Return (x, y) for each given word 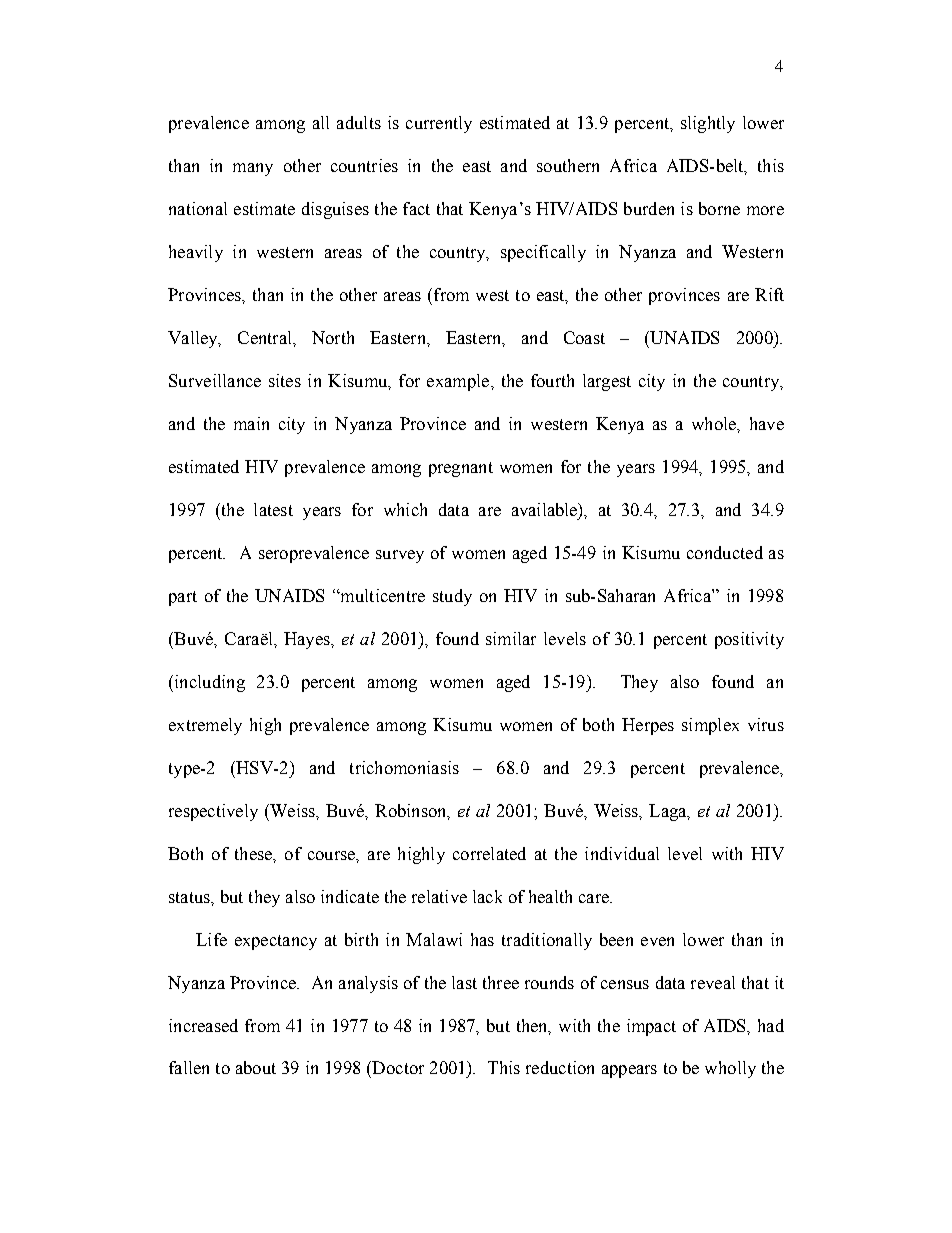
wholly (730, 1069)
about (256, 1067)
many (253, 169)
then (533, 1026)
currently (439, 124)
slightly (708, 124)
